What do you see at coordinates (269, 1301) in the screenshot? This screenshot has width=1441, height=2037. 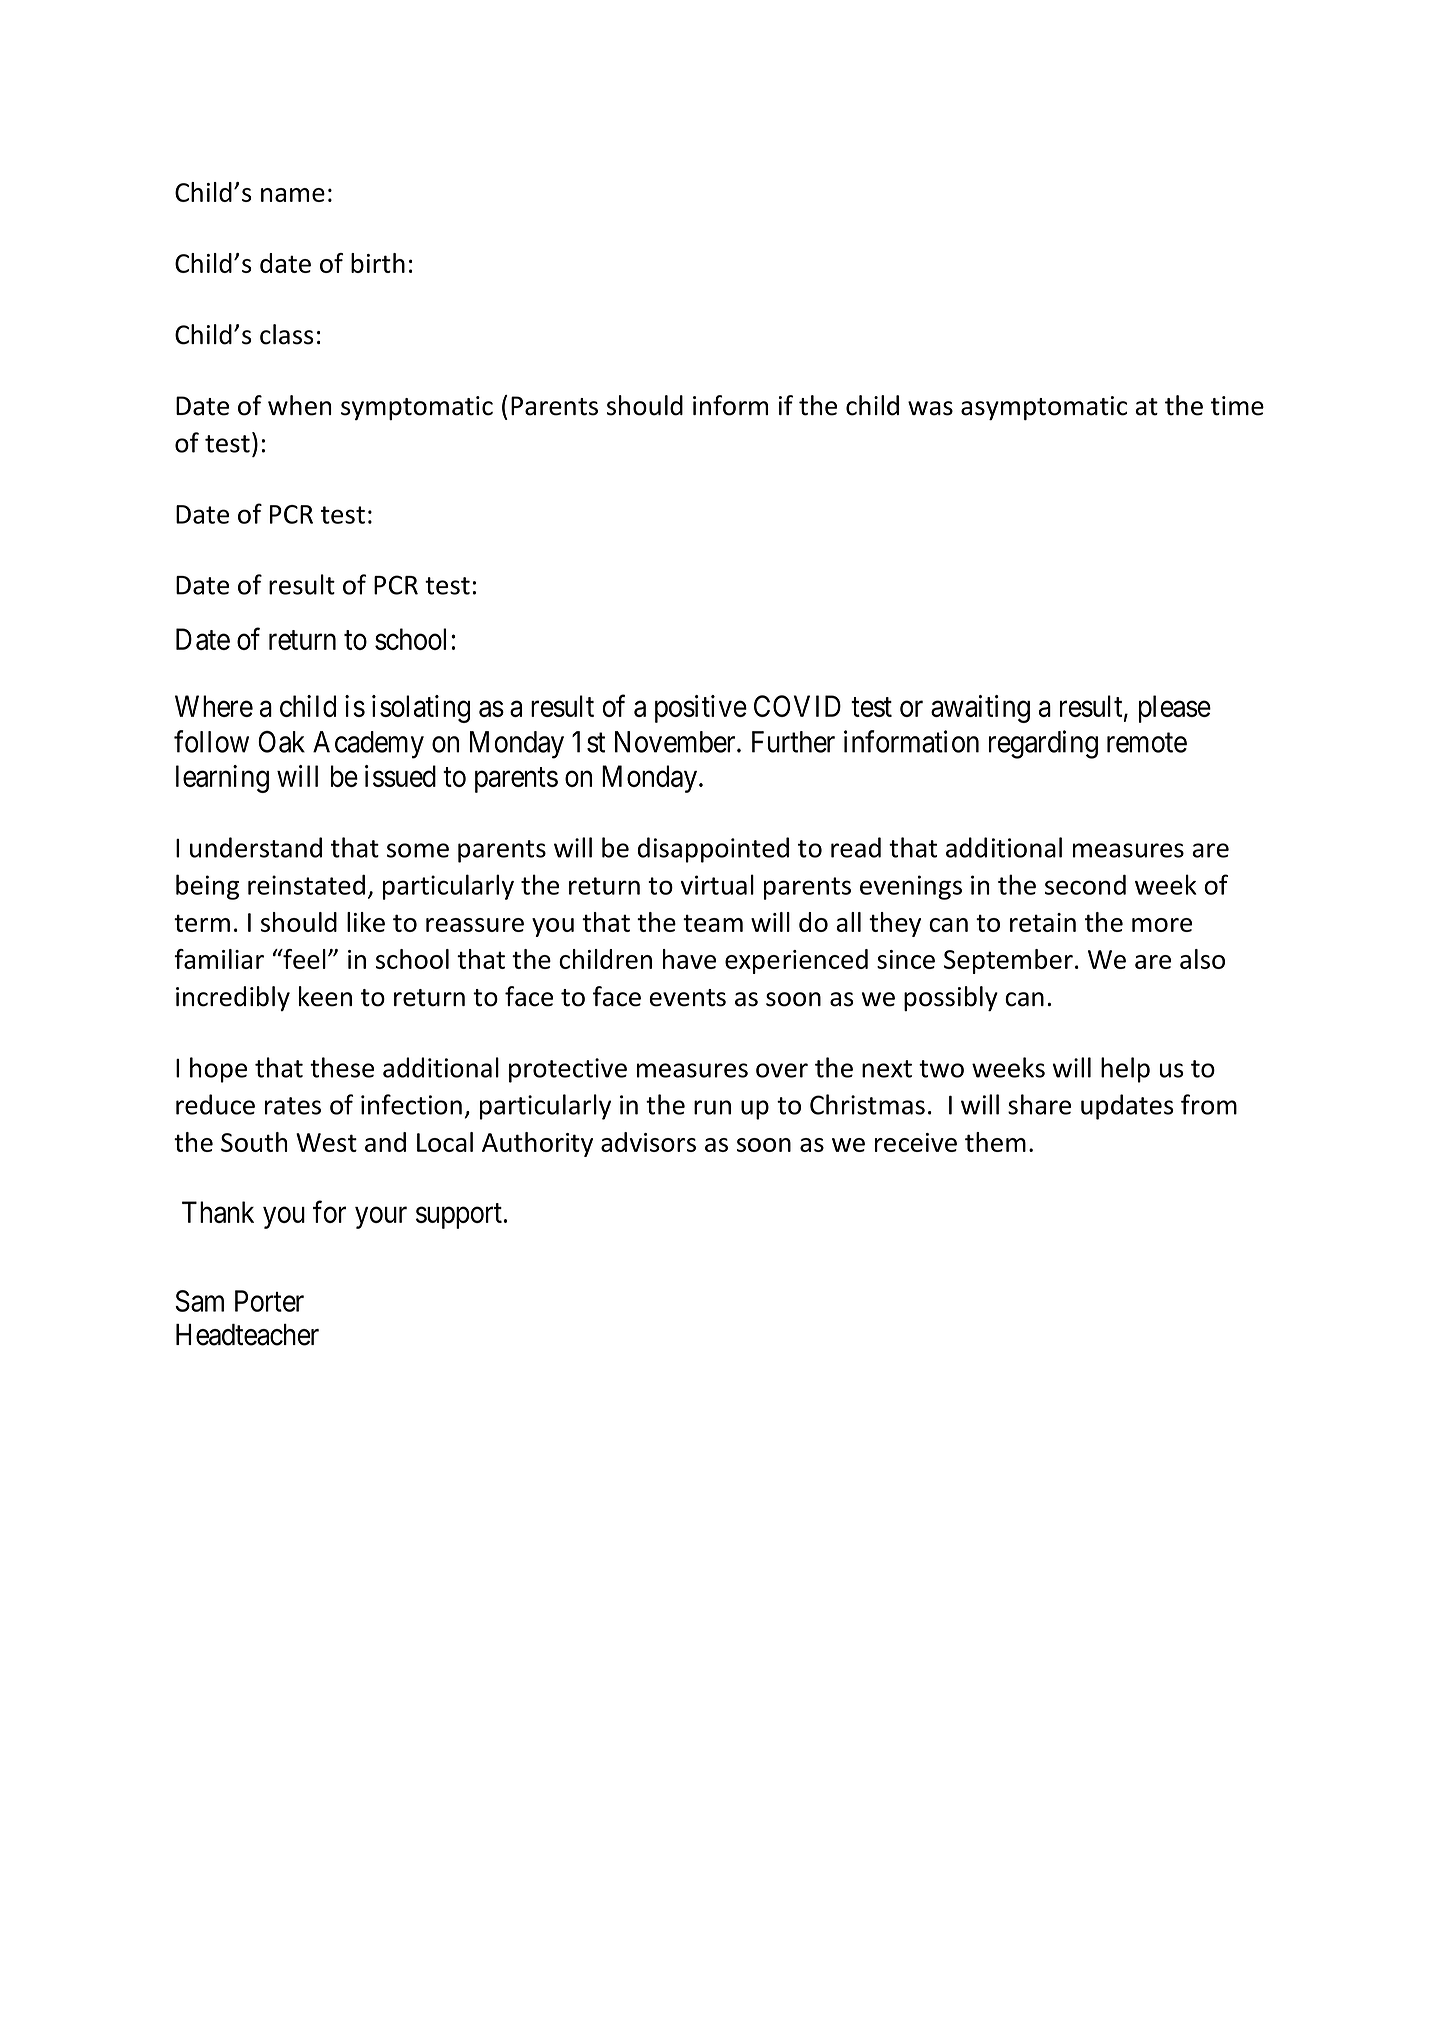 I see `Porter` at bounding box center [269, 1301].
